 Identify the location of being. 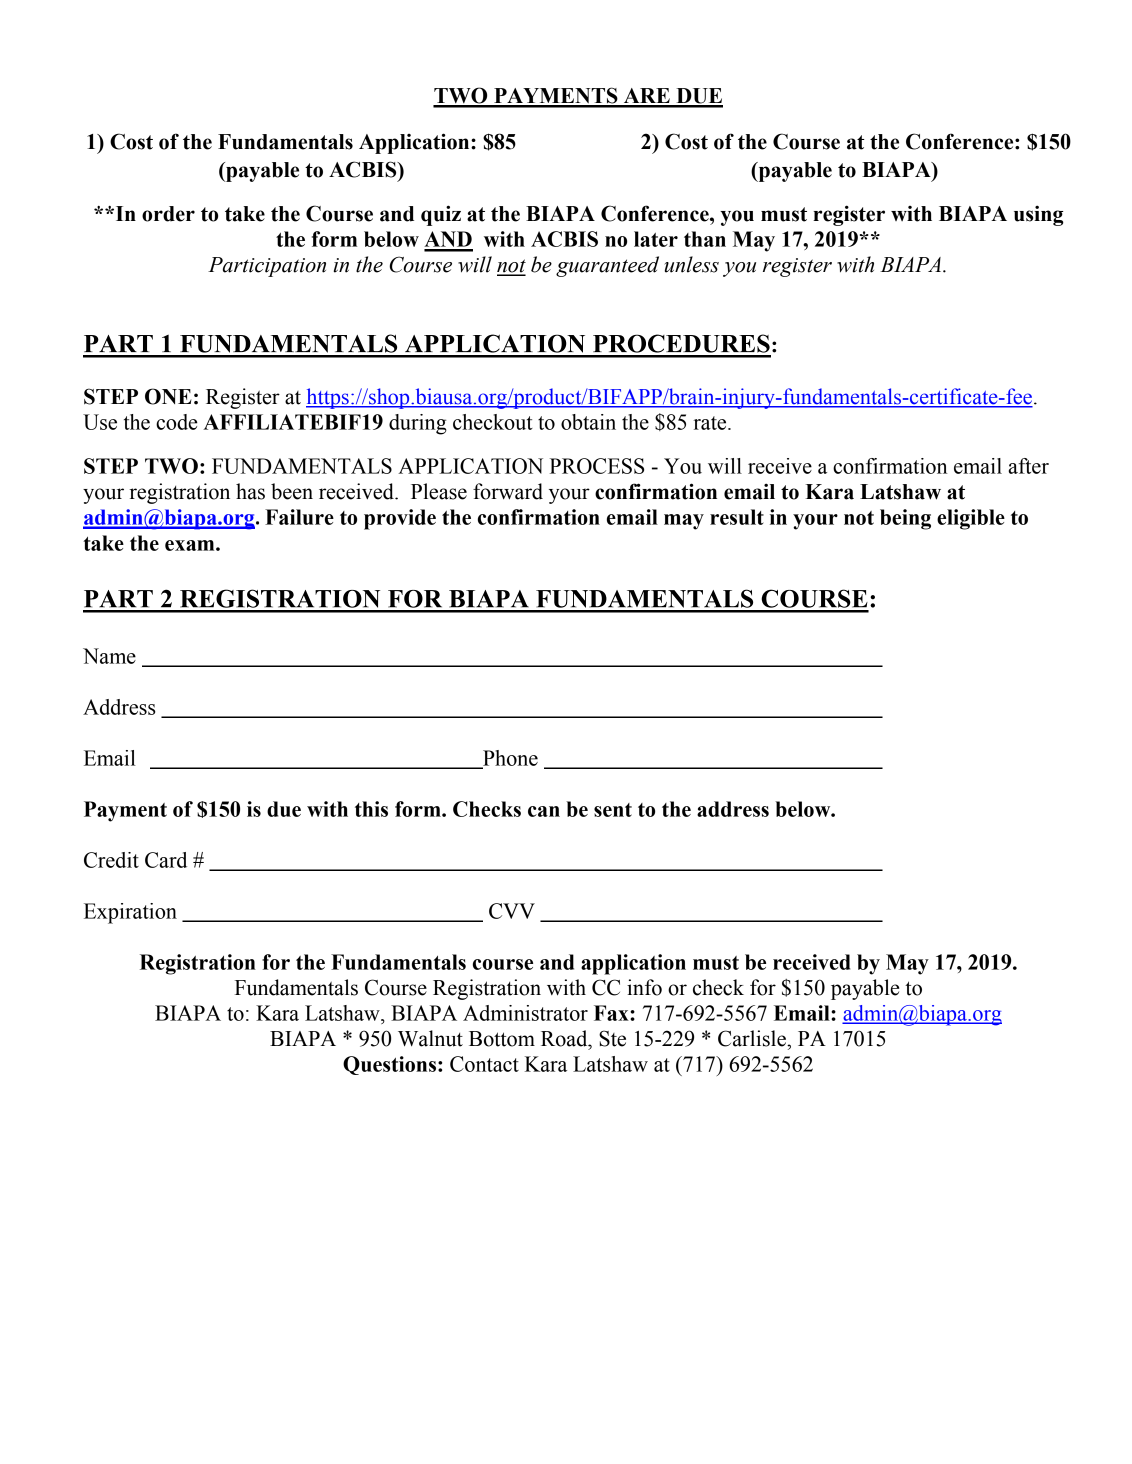
(905, 519).
